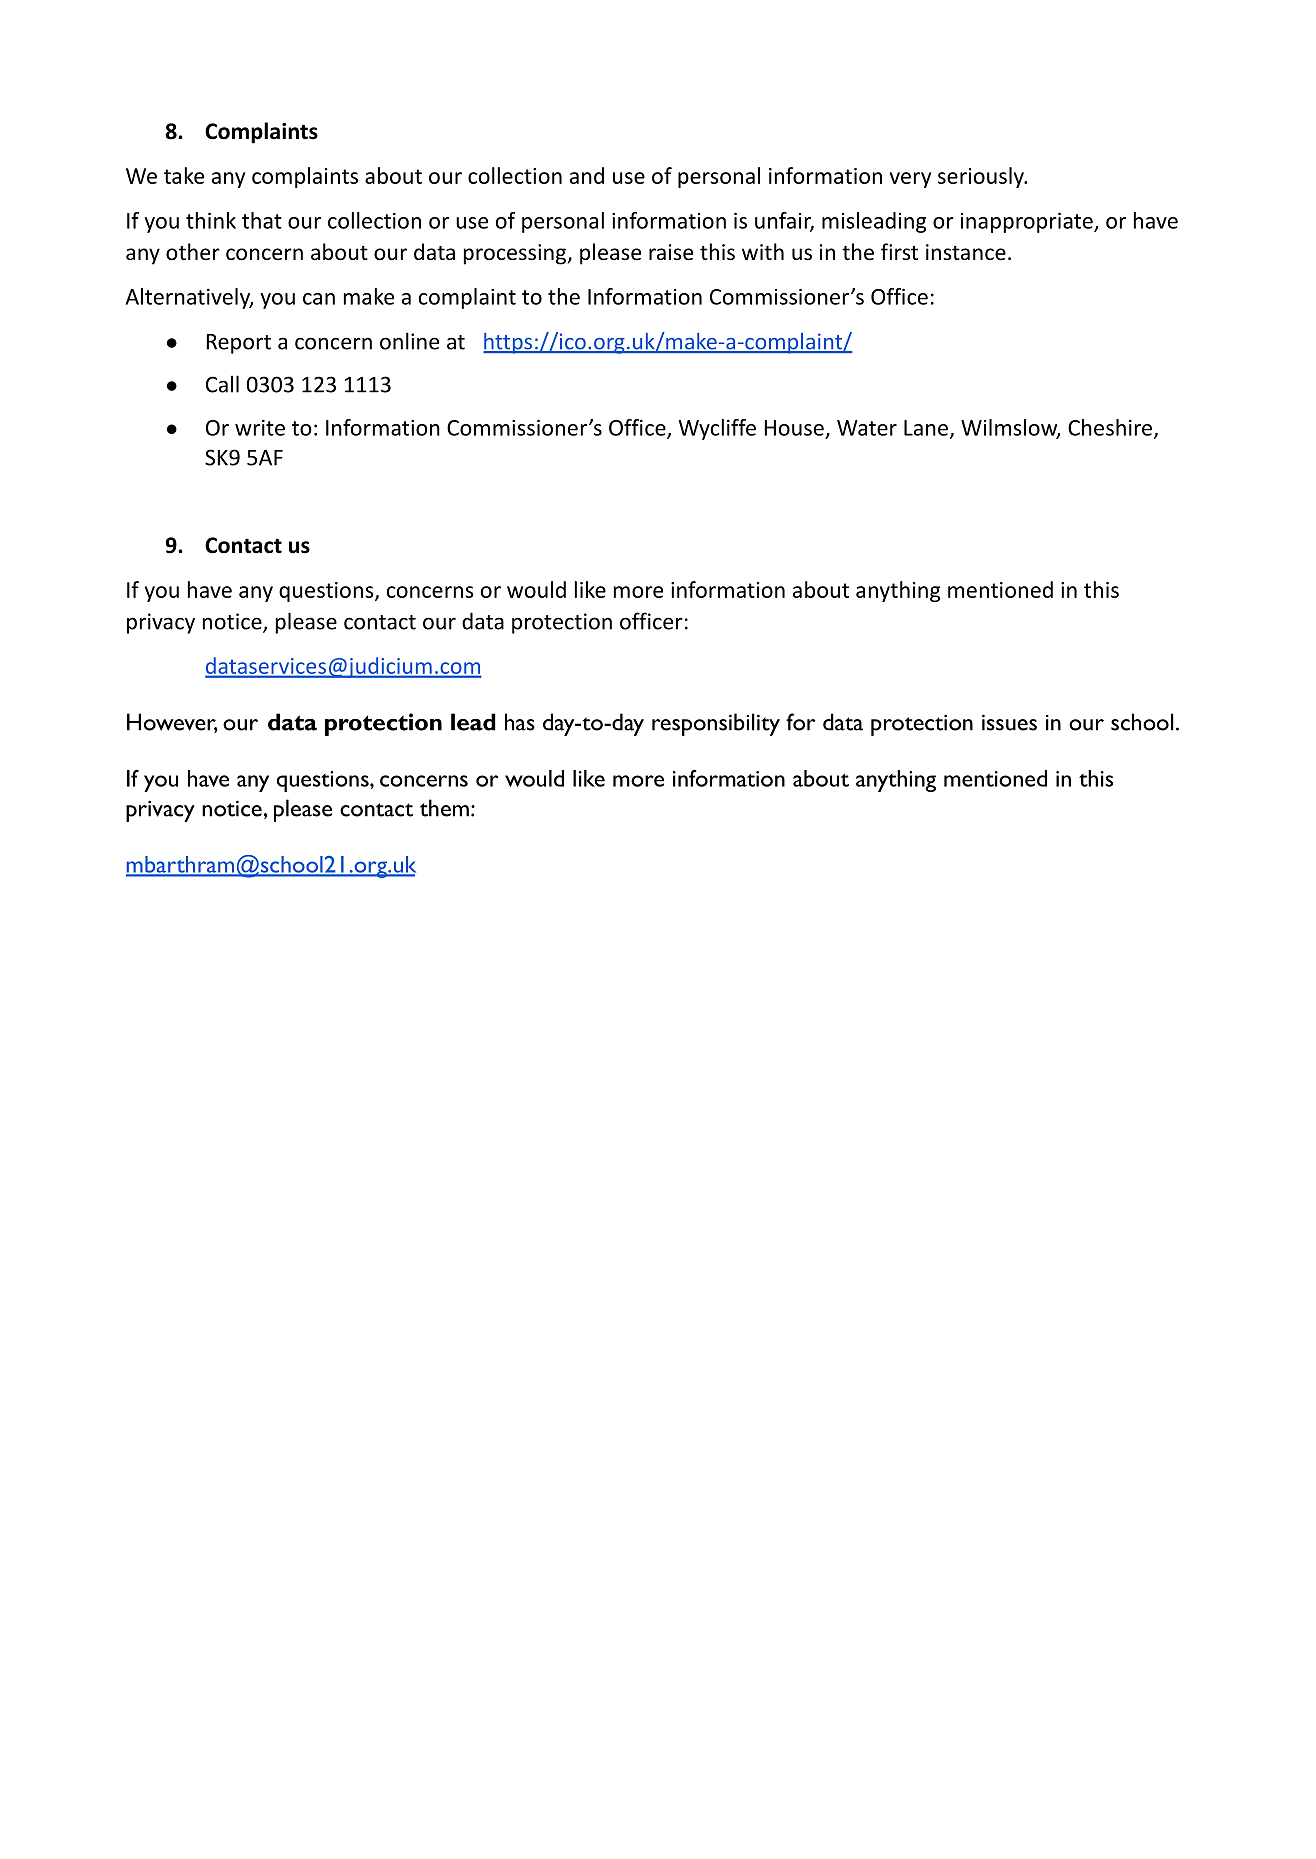 The image size is (1316, 1859). What do you see at coordinates (409, 341) in the page?
I see `online` at bounding box center [409, 341].
